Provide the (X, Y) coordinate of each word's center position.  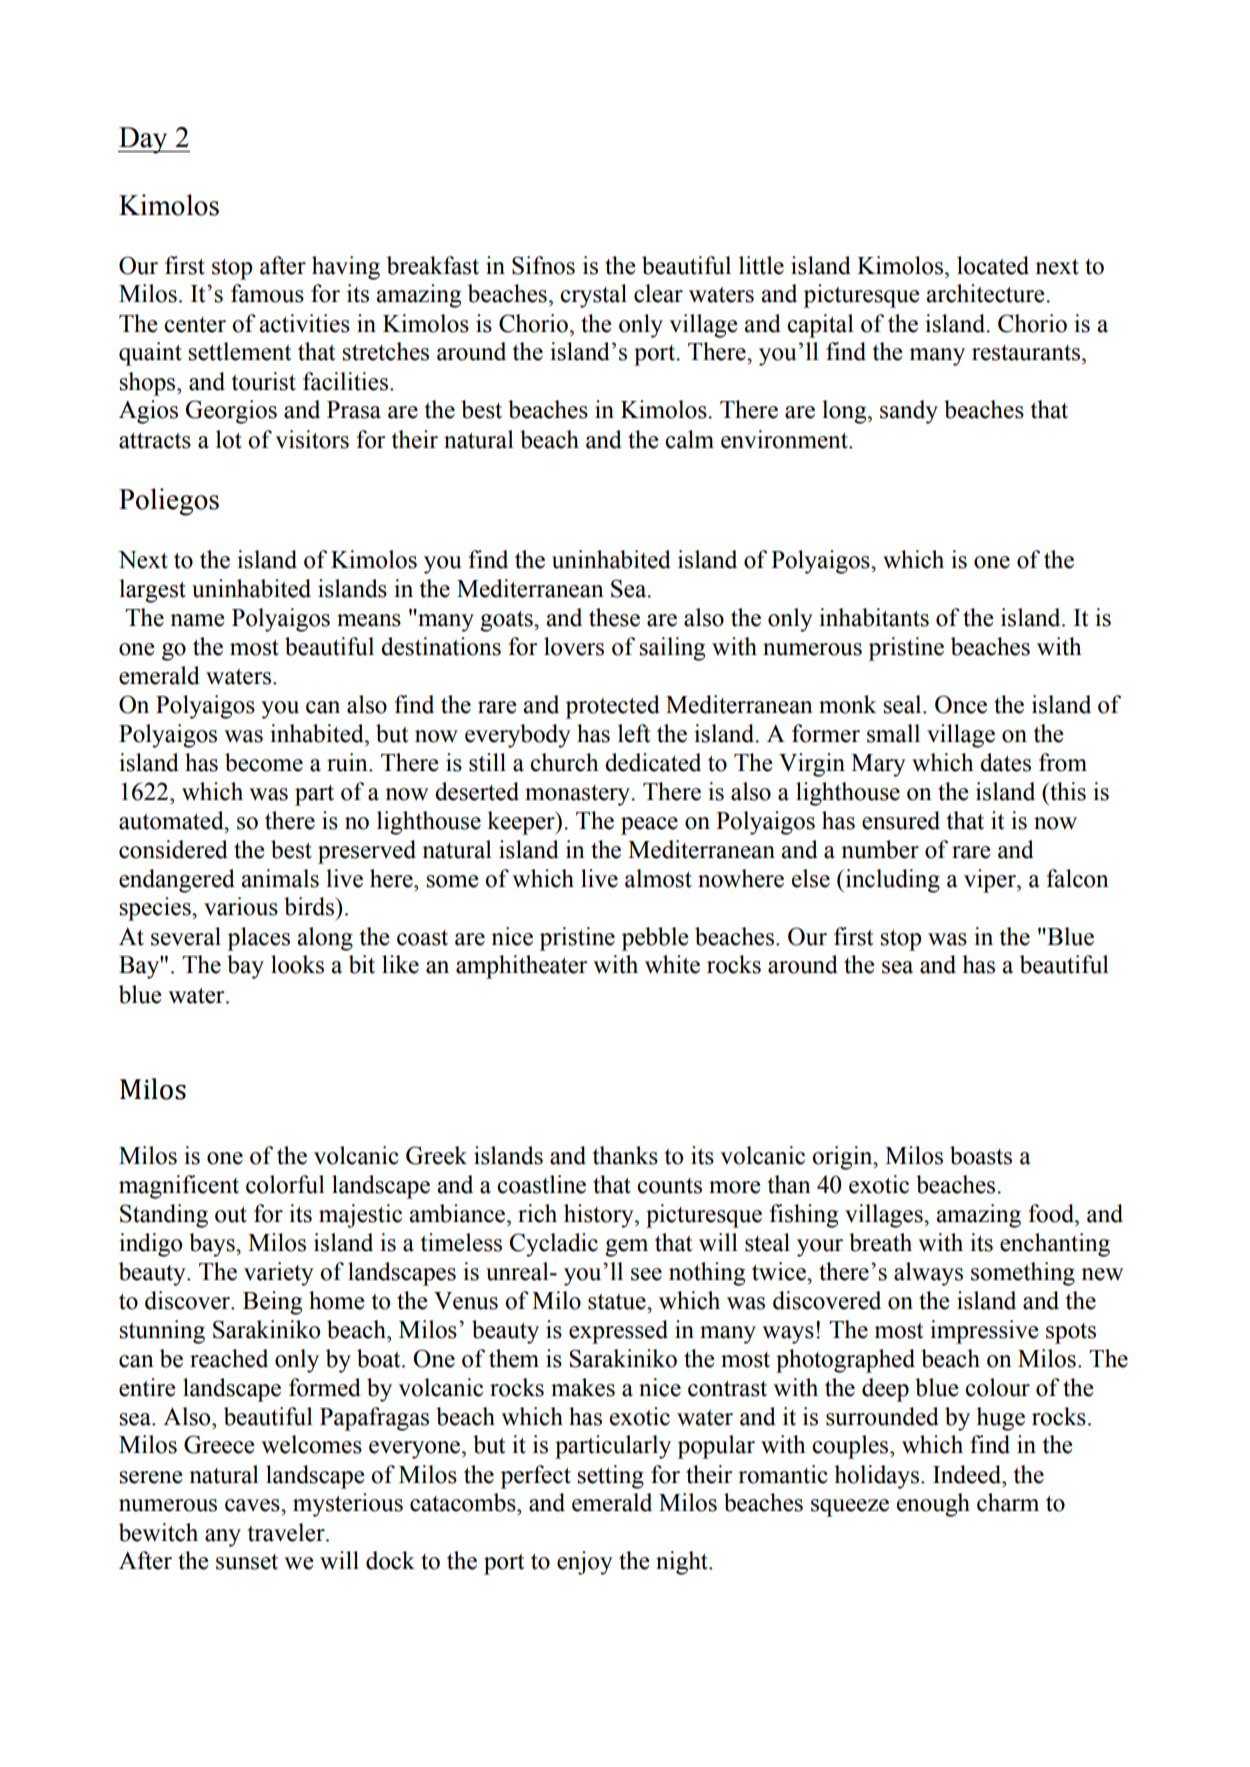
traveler (287, 1532)
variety (279, 1274)
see (646, 1274)
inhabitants (874, 617)
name (197, 620)
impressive (984, 1332)
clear (658, 293)
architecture (986, 293)
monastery (579, 795)
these (614, 617)
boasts (981, 1155)
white (672, 964)
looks (297, 964)
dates (1005, 762)
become (264, 762)
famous (267, 293)
